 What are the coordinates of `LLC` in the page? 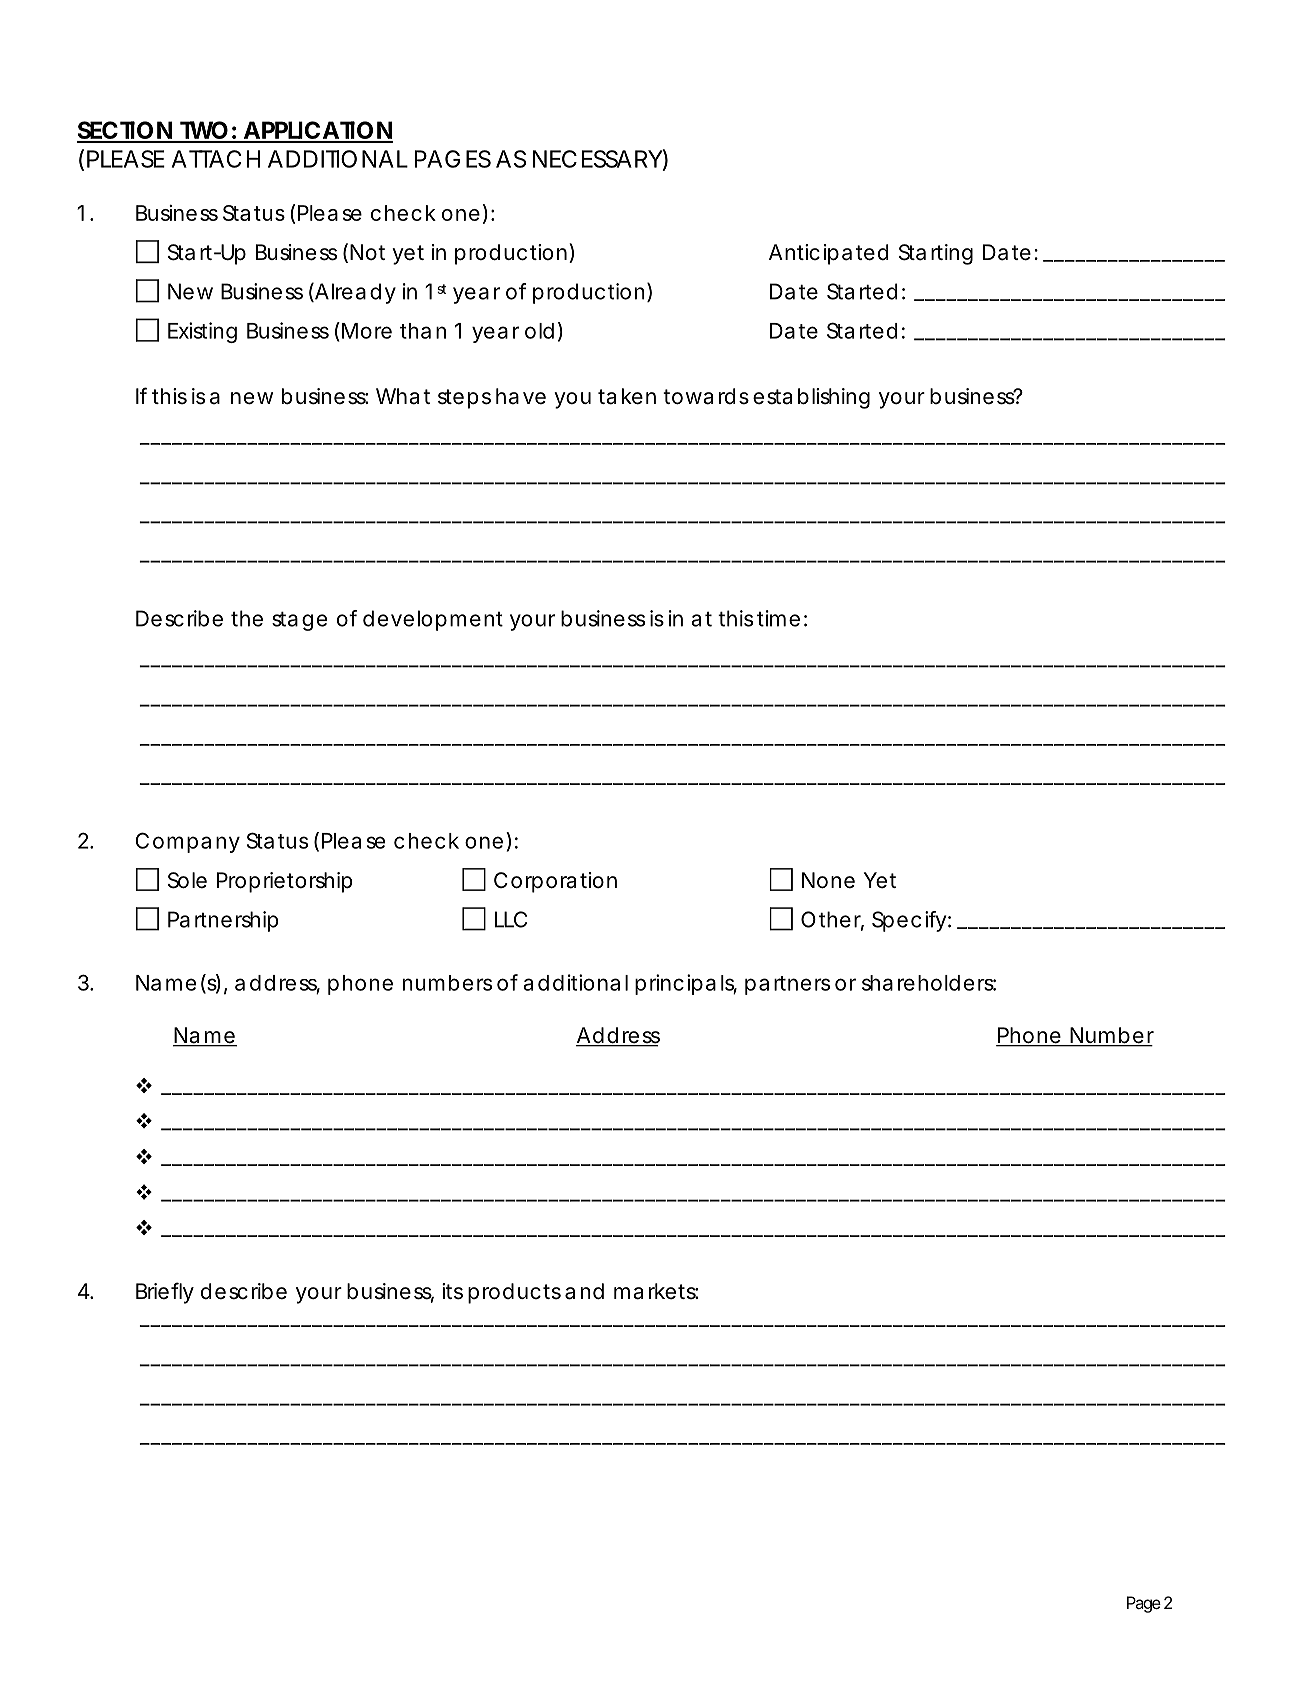 It's located at (511, 919).
